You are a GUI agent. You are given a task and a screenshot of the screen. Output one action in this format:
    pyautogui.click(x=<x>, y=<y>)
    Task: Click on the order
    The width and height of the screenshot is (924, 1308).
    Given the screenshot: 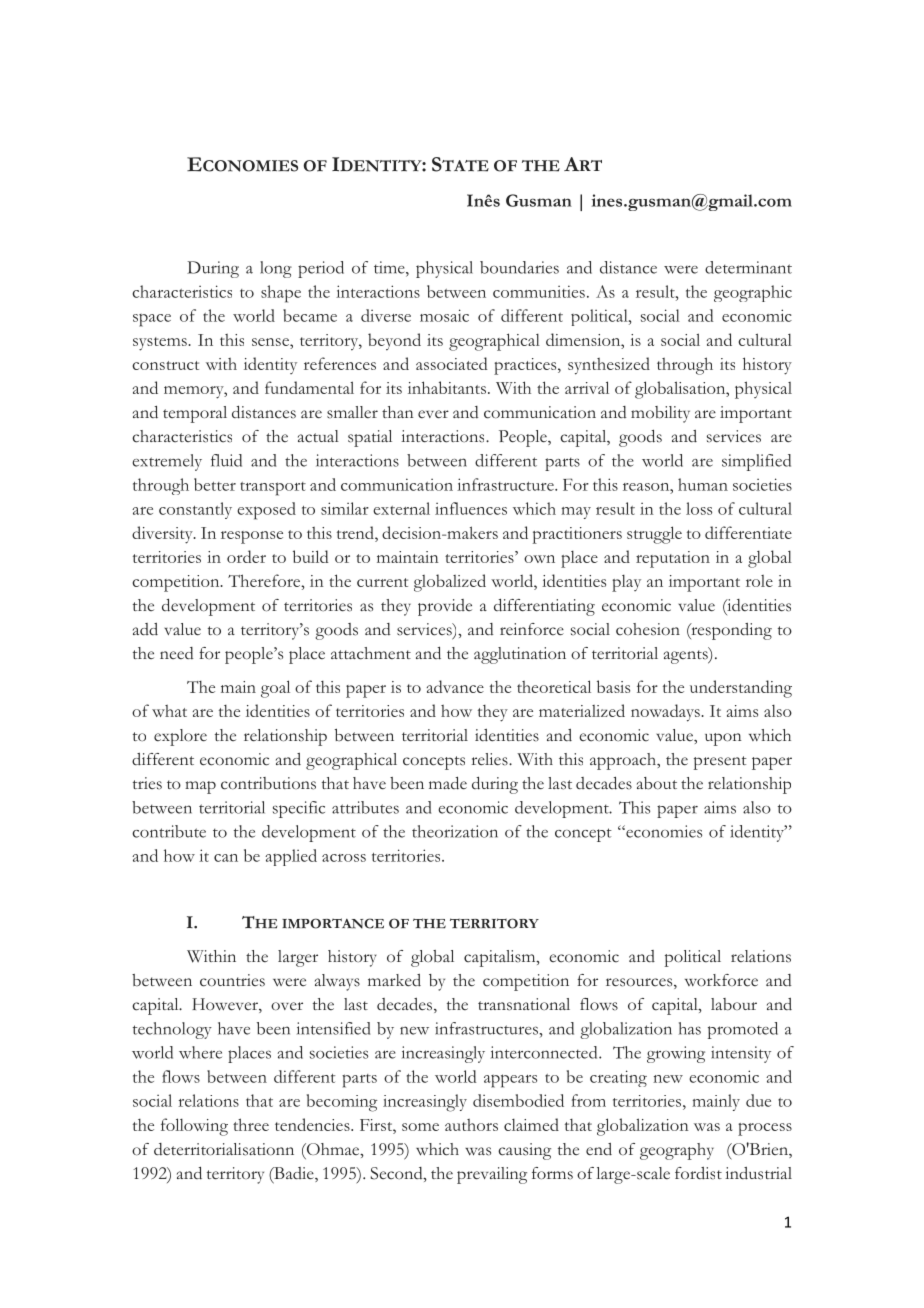 What is the action you would take?
    pyautogui.click(x=246, y=556)
